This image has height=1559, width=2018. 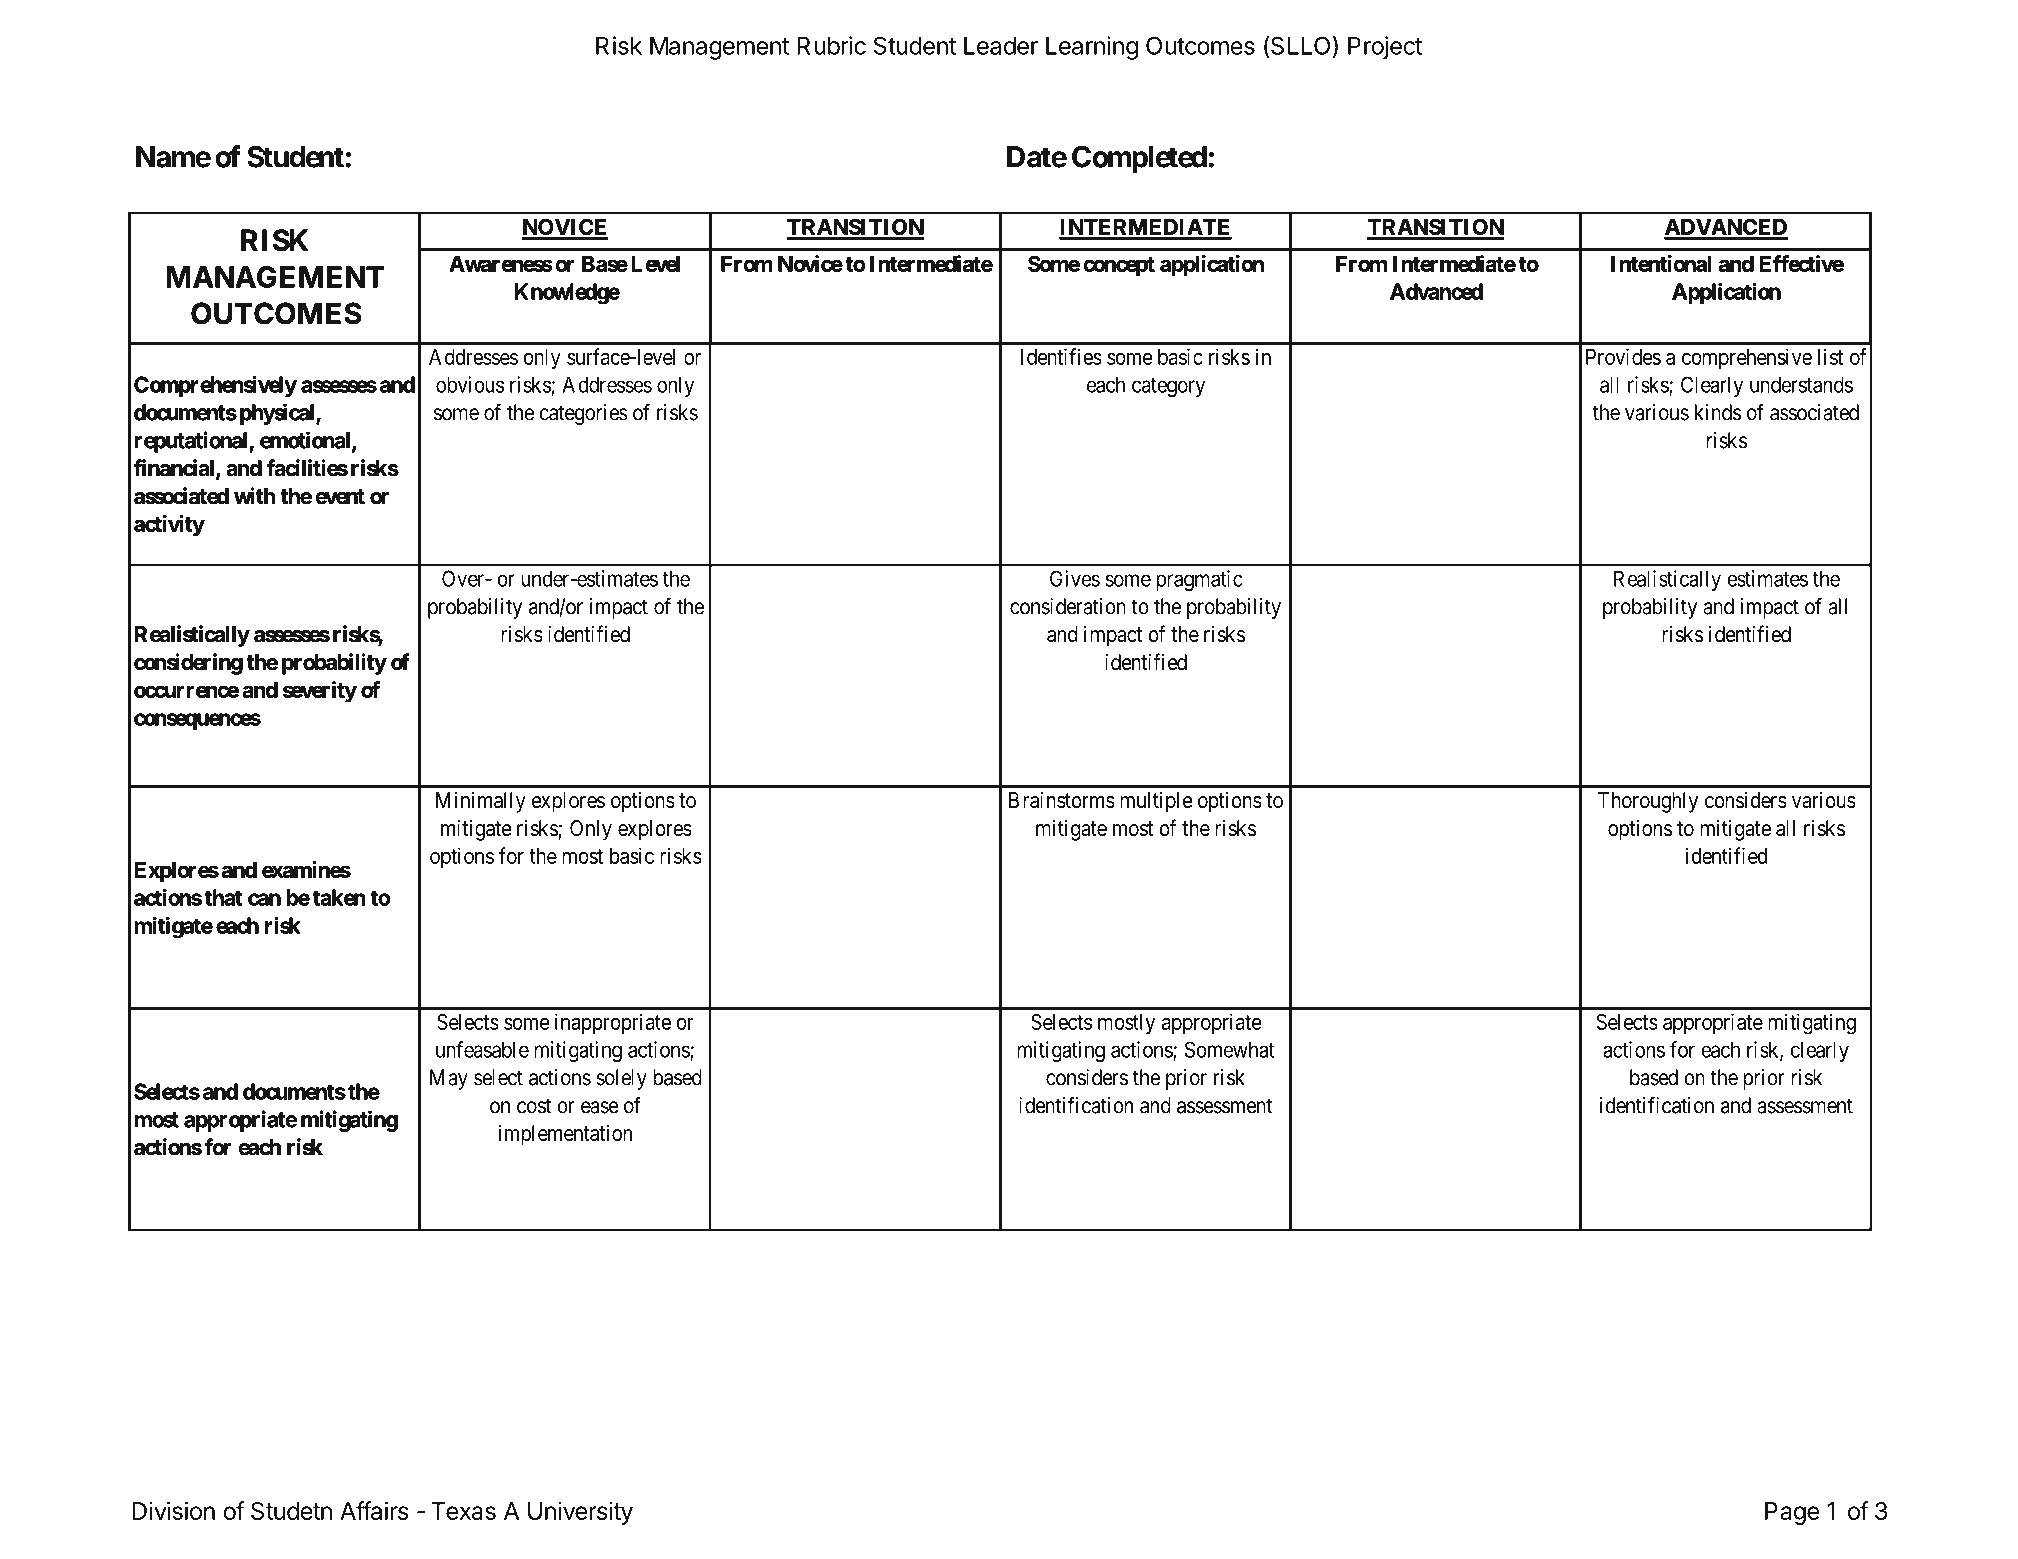 I want to click on event, so click(x=340, y=496).
